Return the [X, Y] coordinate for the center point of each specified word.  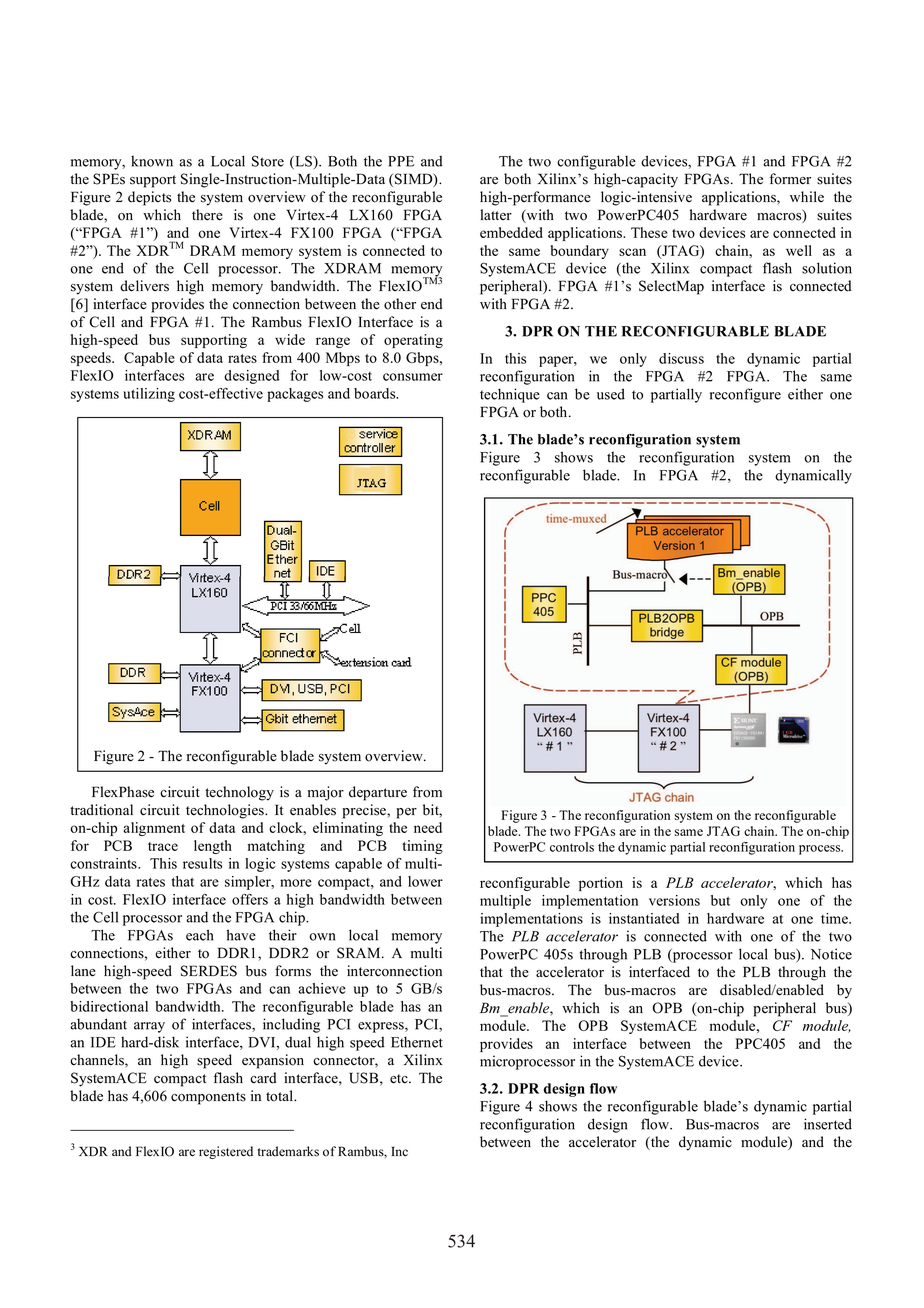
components [208, 1098]
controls [572, 847]
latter [496, 214]
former [790, 179]
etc [400, 1079]
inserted [828, 1124]
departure [378, 793]
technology [239, 793]
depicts [149, 198]
